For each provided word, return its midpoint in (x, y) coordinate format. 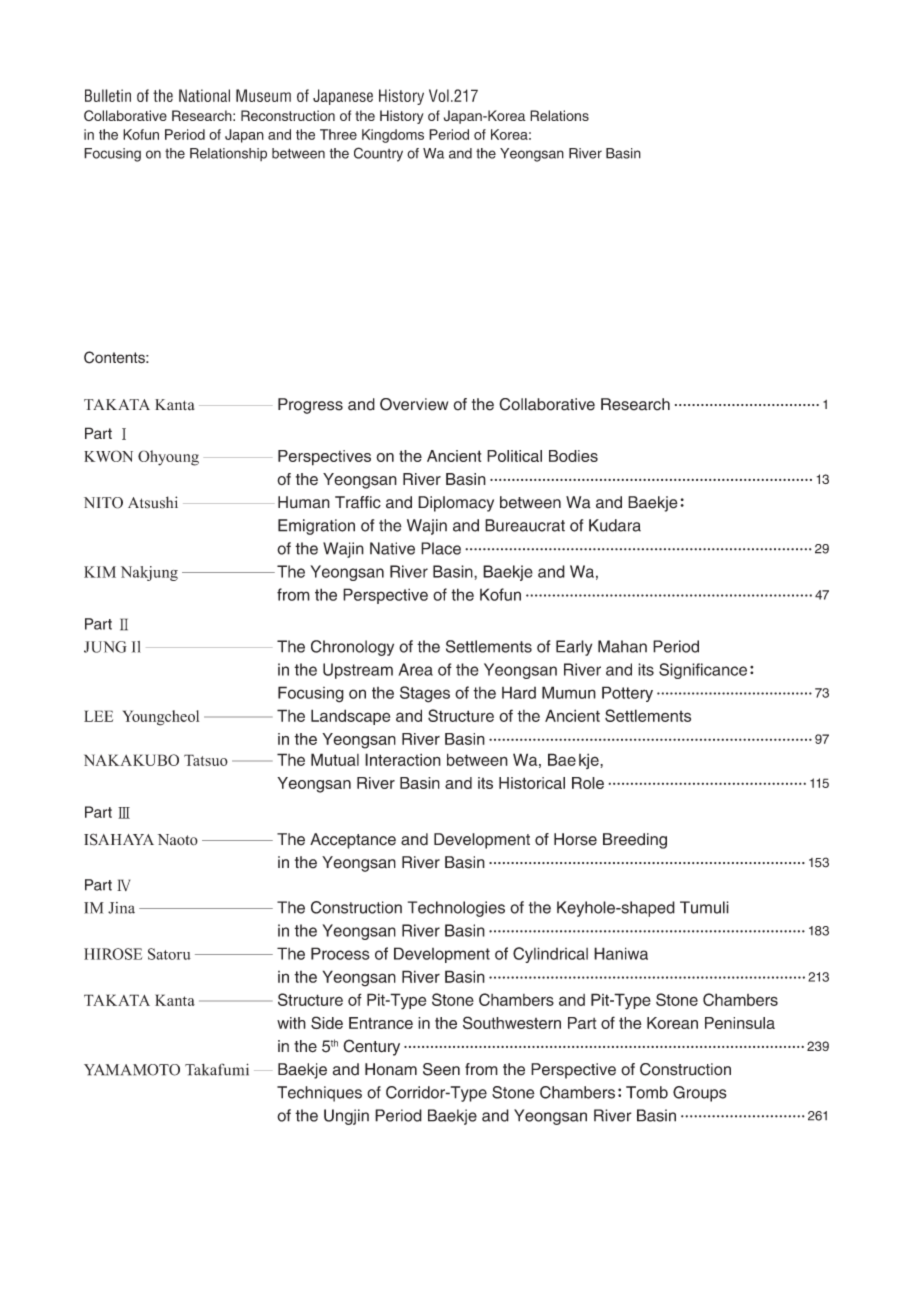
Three (338, 134)
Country (378, 154)
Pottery (627, 694)
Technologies (456, 909)
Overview (414, 404)
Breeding (635, 841)
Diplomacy (456, 504)
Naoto (178, 840)
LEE (98, 716)
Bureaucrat (525, 525)
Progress (310, 406)
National (204, 95)
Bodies (573, 456)
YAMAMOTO (132, 1070)
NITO (103, 503)
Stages (425, 694)
